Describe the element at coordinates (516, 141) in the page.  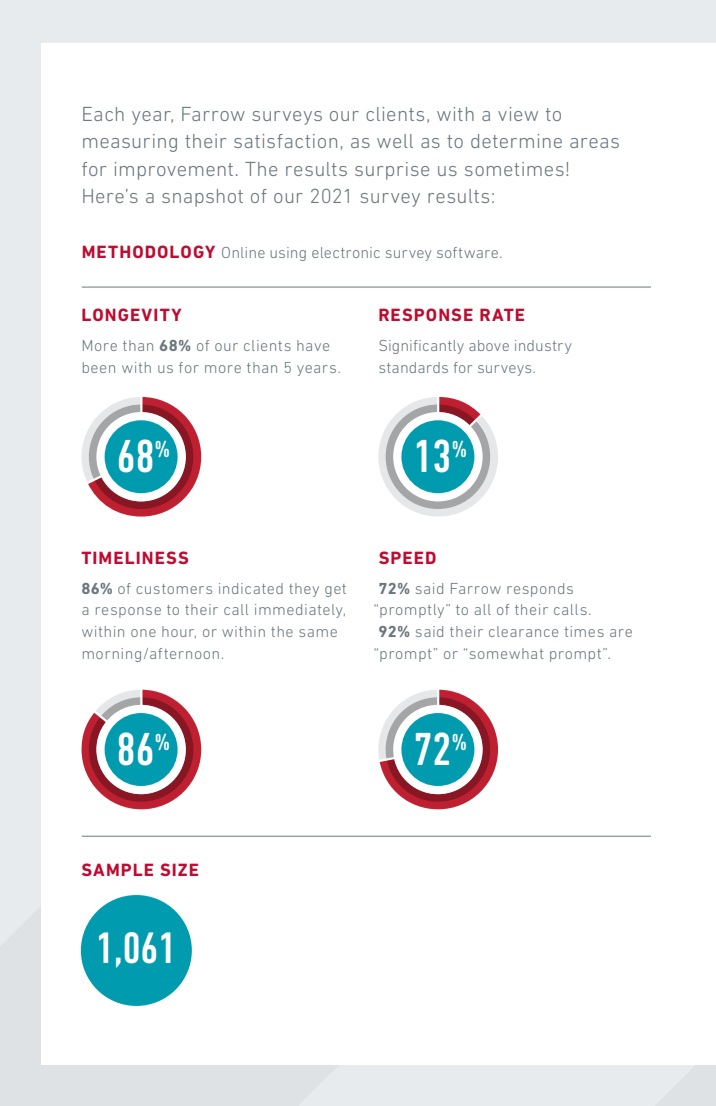
I see `determine` at that location.
